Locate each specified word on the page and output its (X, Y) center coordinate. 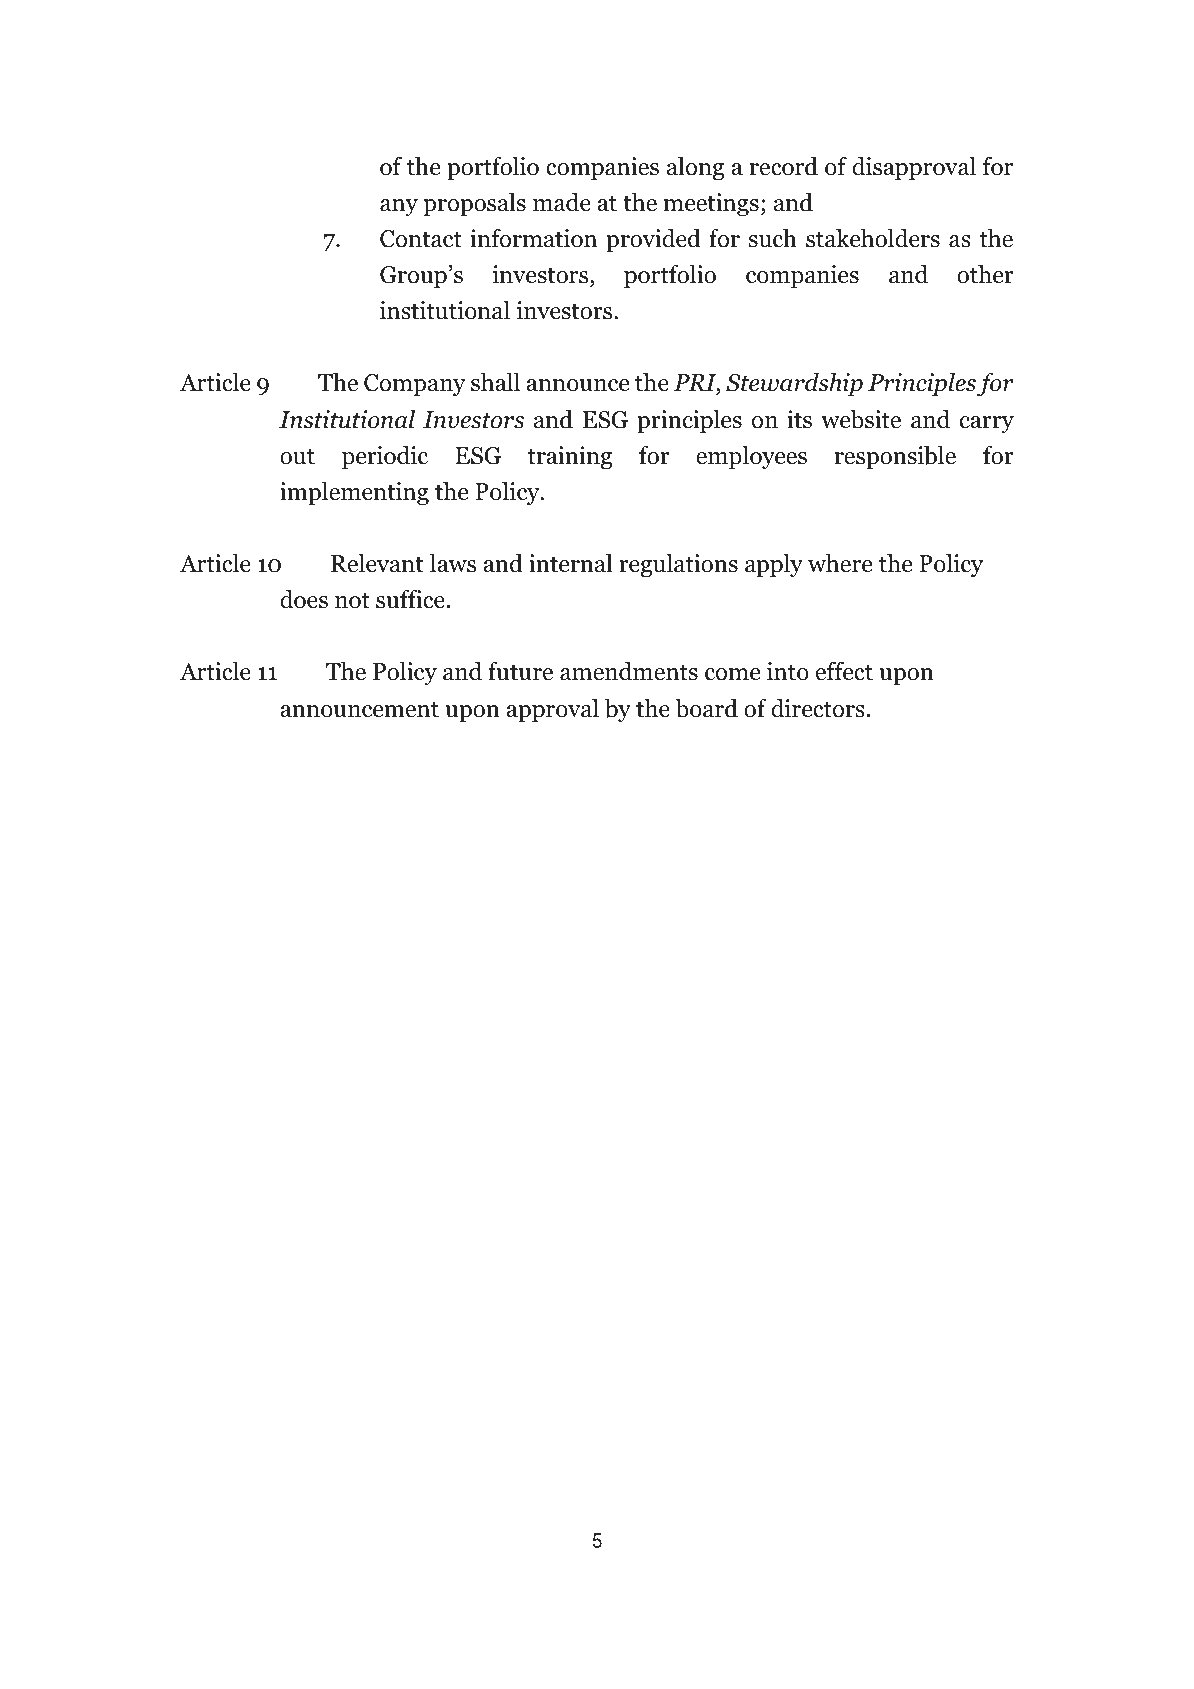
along (695, 169)
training (569, 458)
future (520, 671)
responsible (895, 458)
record (784, 166)
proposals (474, 205)
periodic (385, 458)
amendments (629, 671)
